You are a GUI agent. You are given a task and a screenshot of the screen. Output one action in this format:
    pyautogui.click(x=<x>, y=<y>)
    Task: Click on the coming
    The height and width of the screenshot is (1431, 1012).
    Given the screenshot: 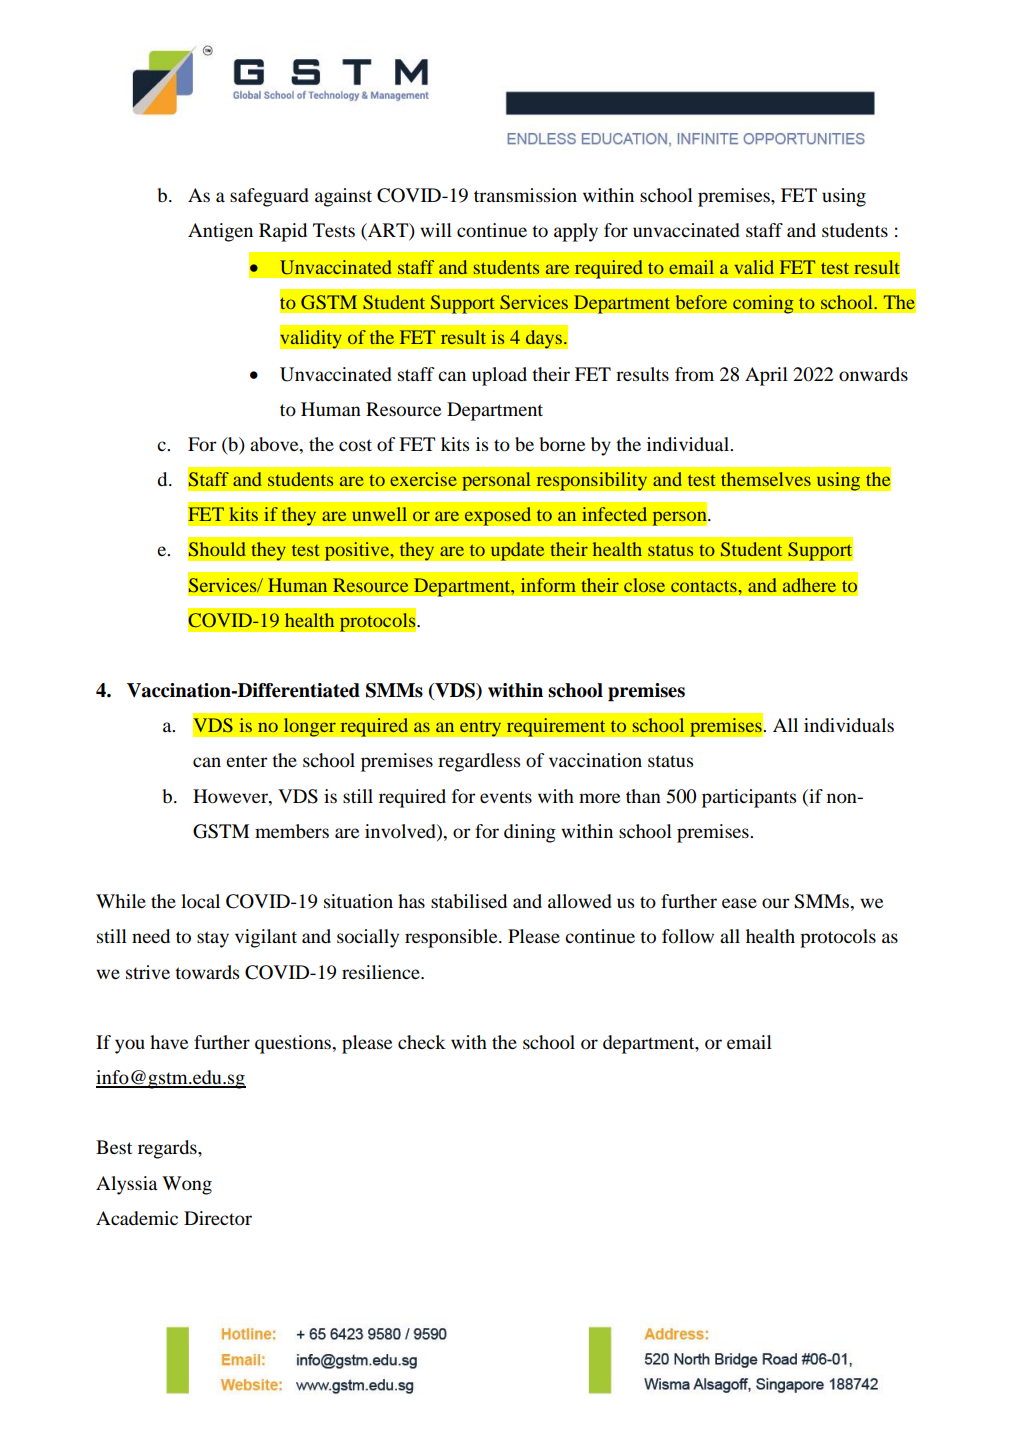 What is the action you would take?
    pyautogui.click(x=763, y=304)
